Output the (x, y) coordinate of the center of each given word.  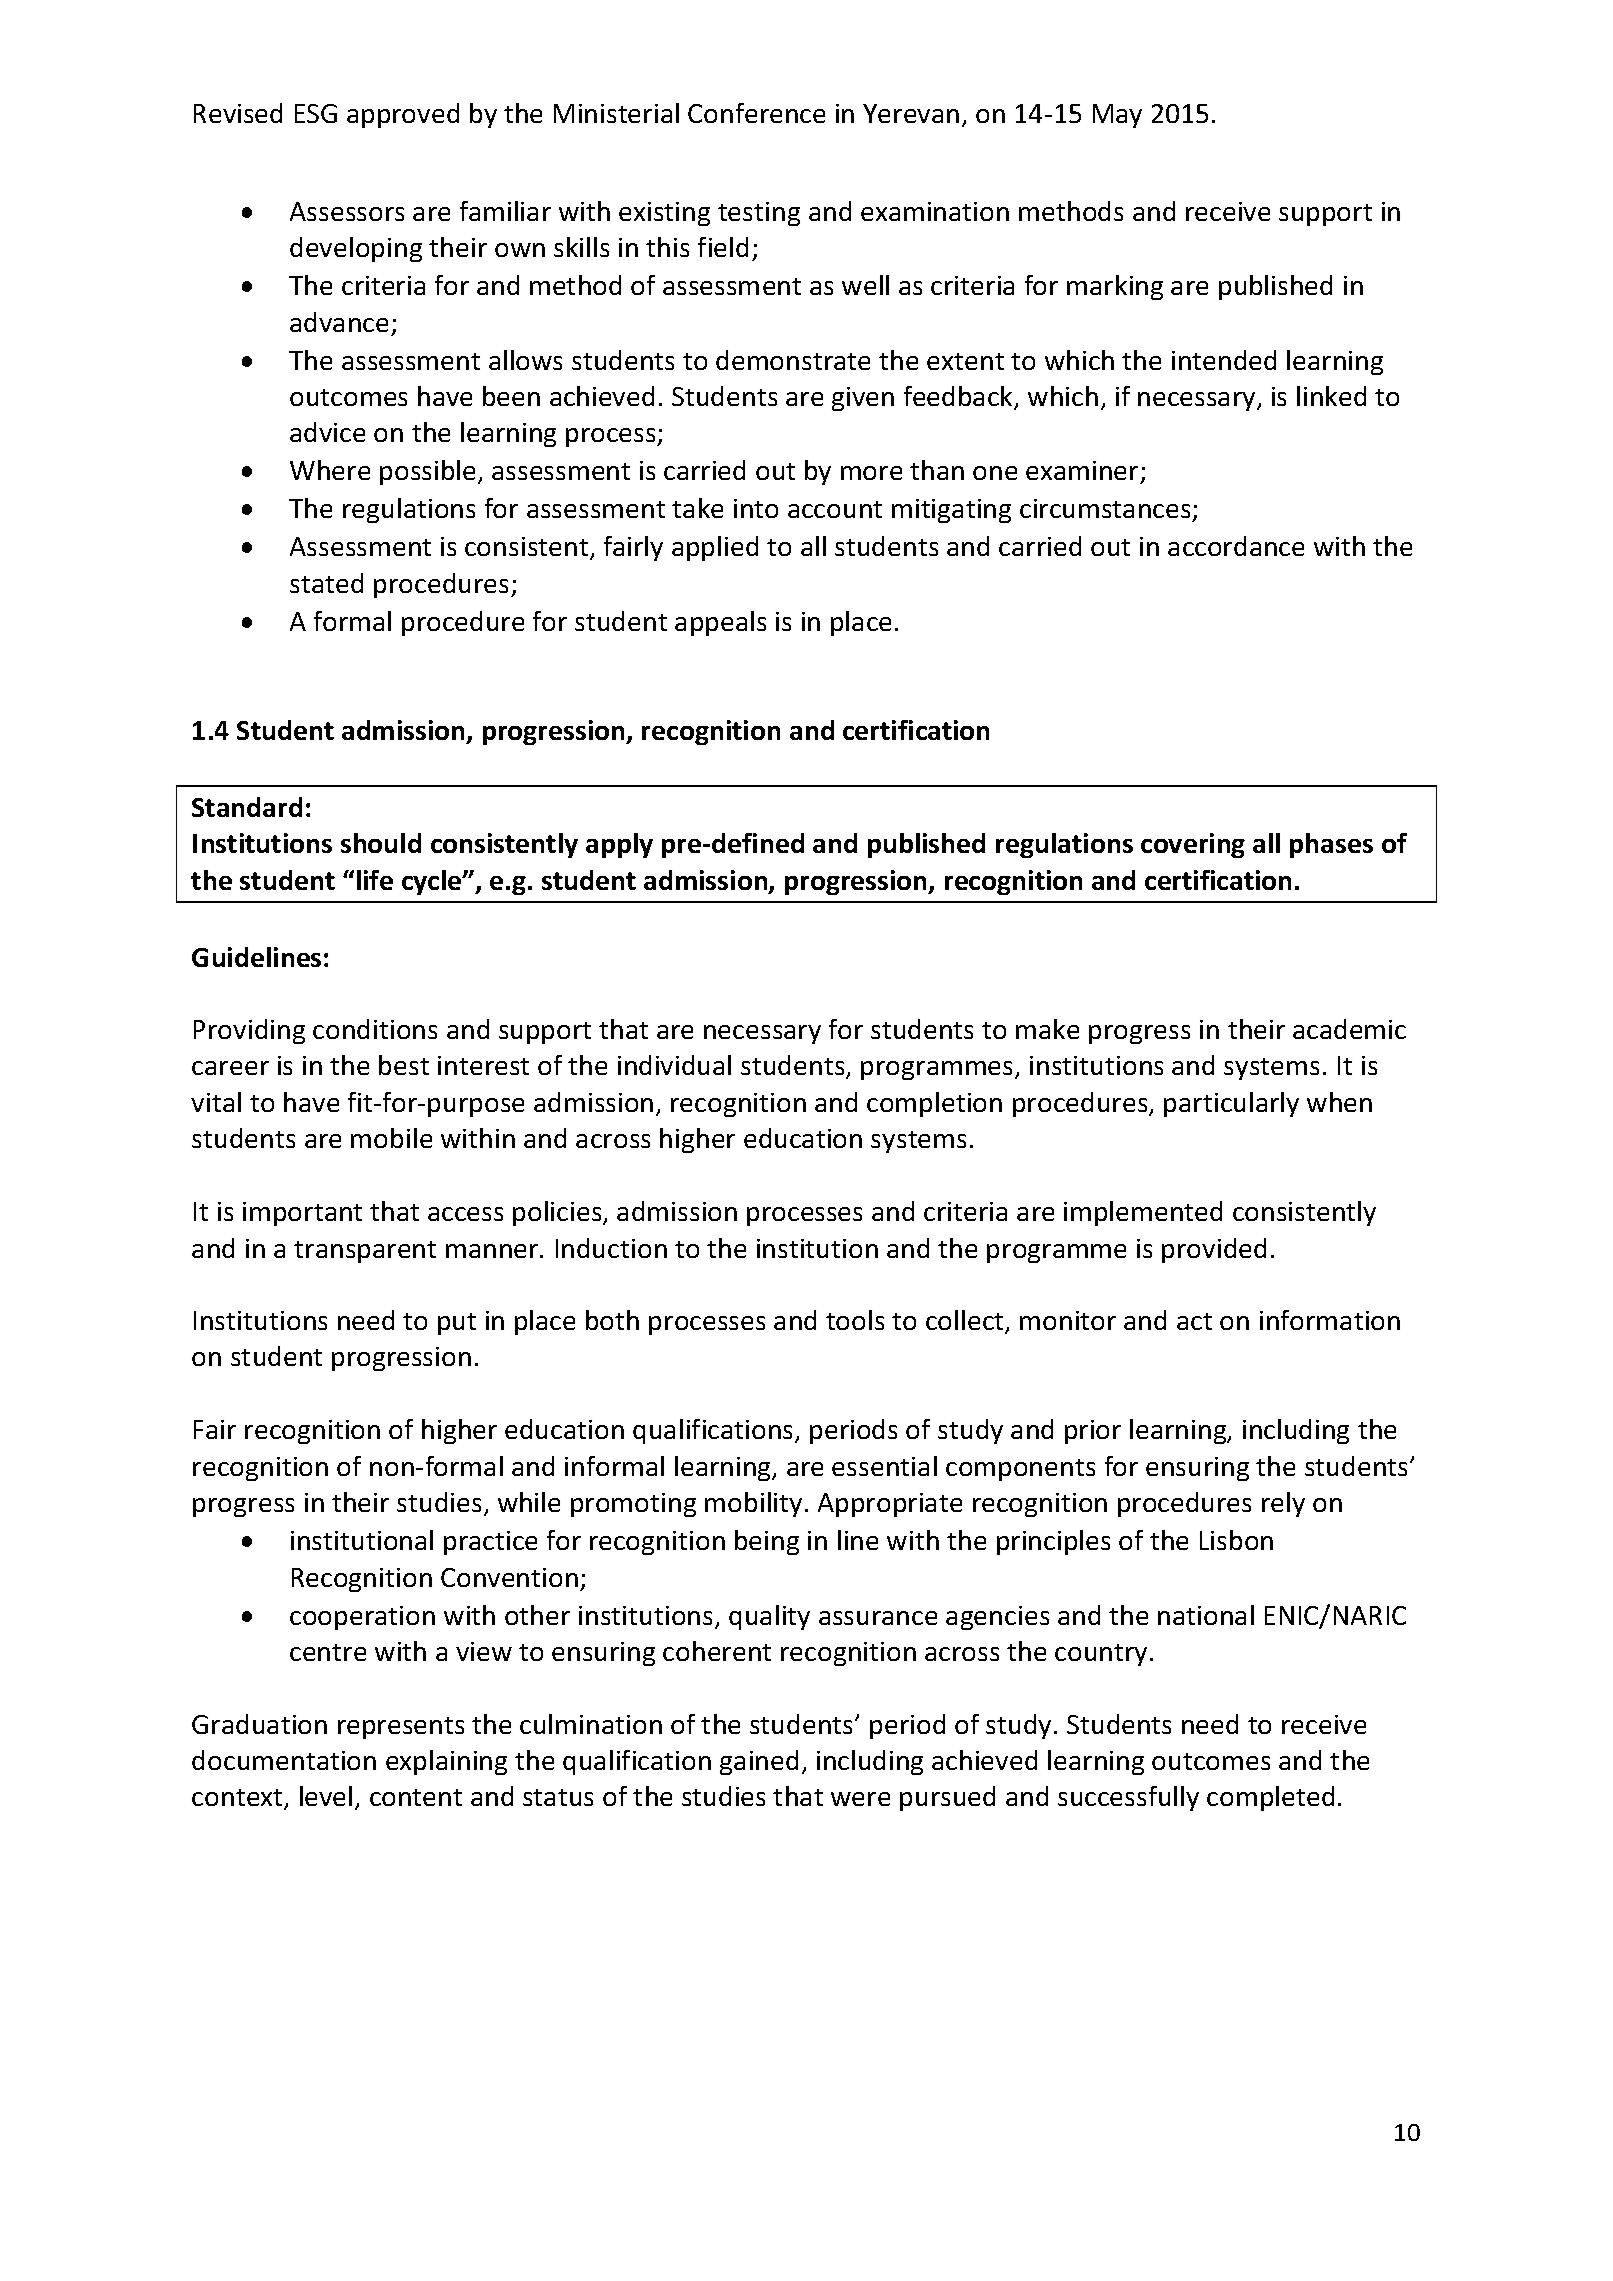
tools (855, 1320)
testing (759, 214)
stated (326, 583)
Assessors (347, 211)
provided (1214, 1250)
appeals (720, 623)
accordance (1236, 546)
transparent (365, 1252)
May (1117, 116)
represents (401, 1728)
